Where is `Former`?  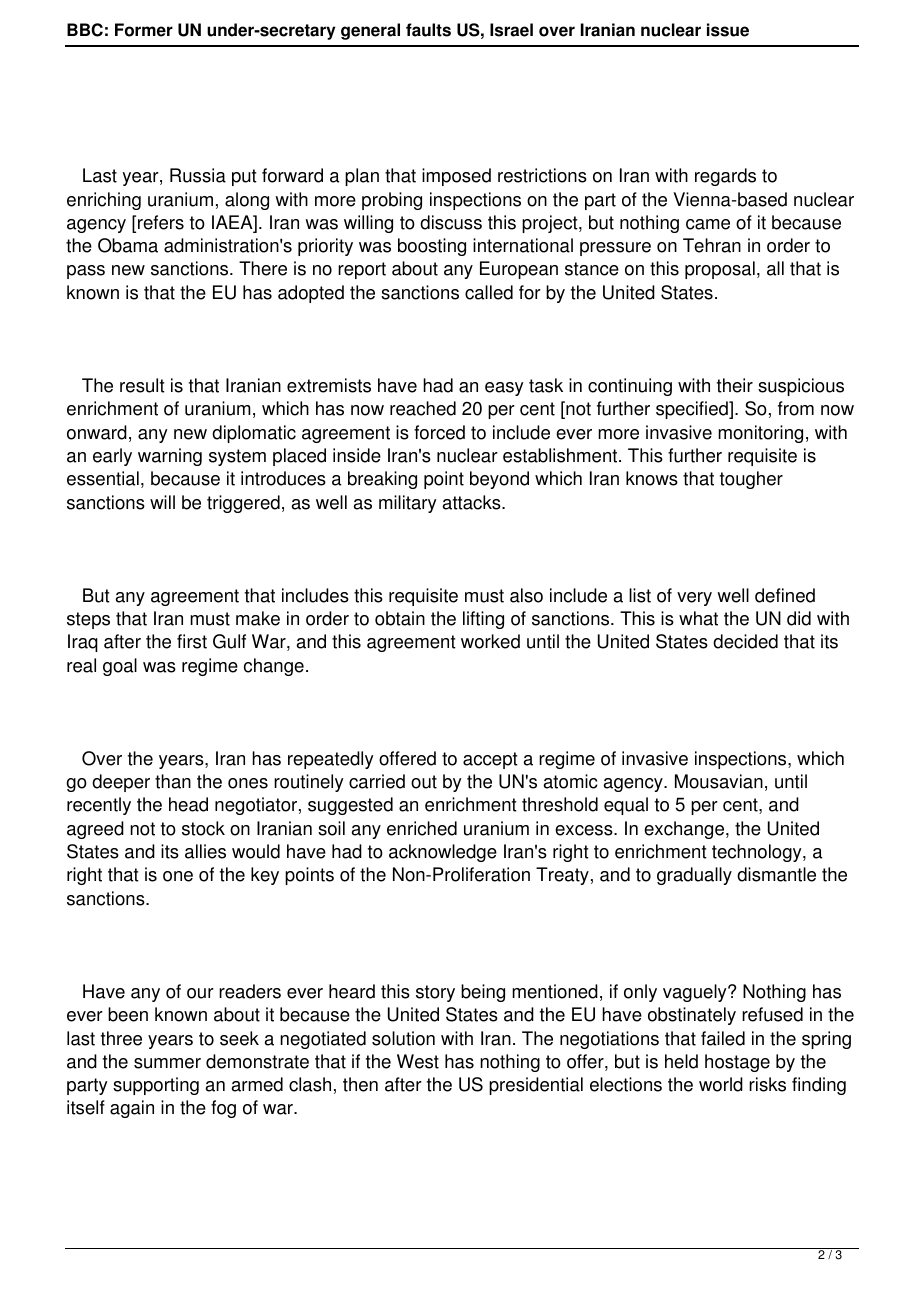
Former is located at coordinates (144, 30).
